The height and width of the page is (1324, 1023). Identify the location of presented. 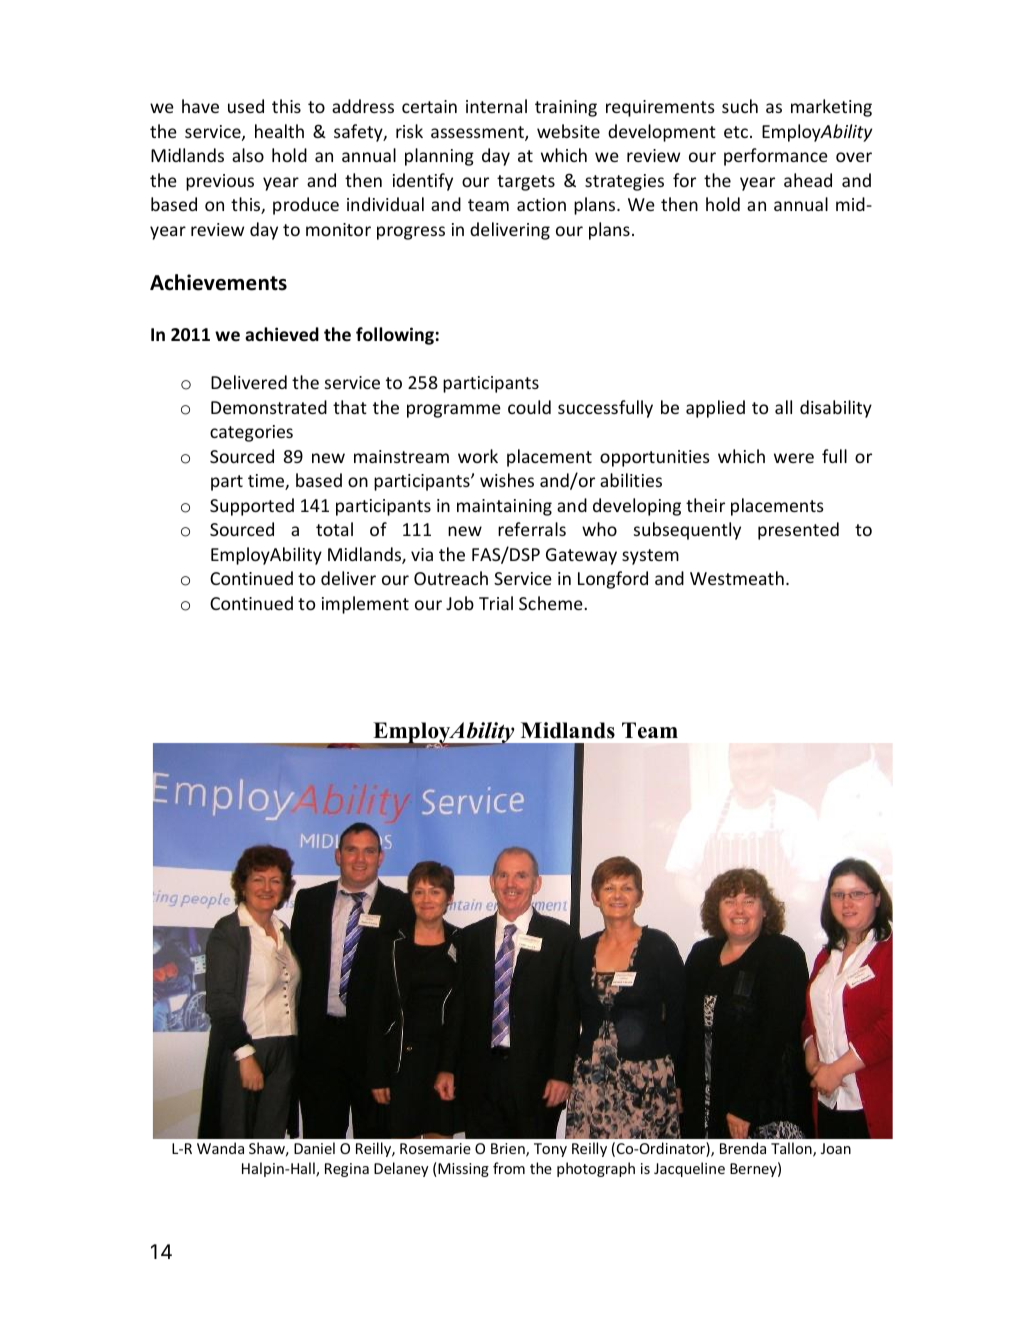
(798, 531).
